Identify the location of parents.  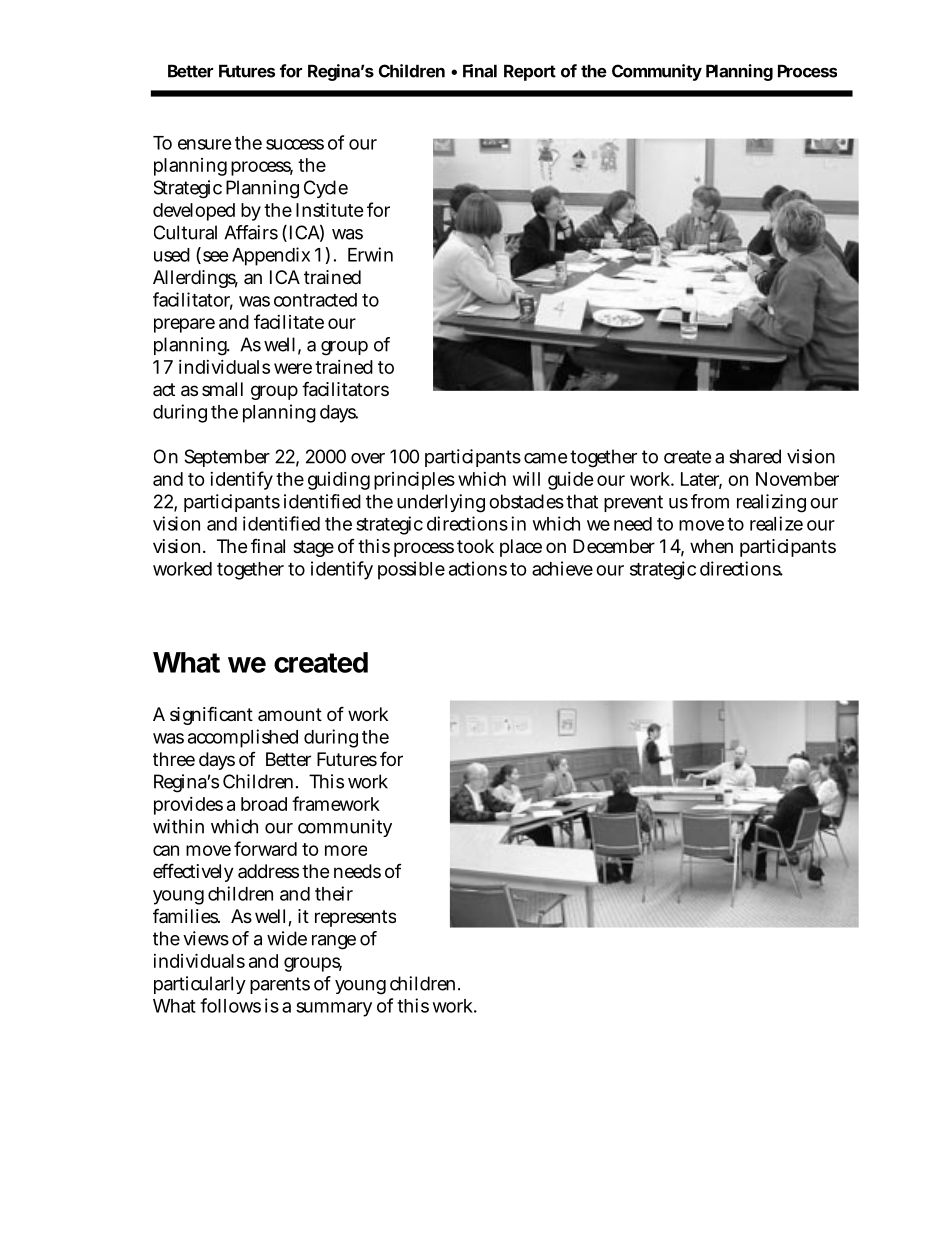
(280, 985).
